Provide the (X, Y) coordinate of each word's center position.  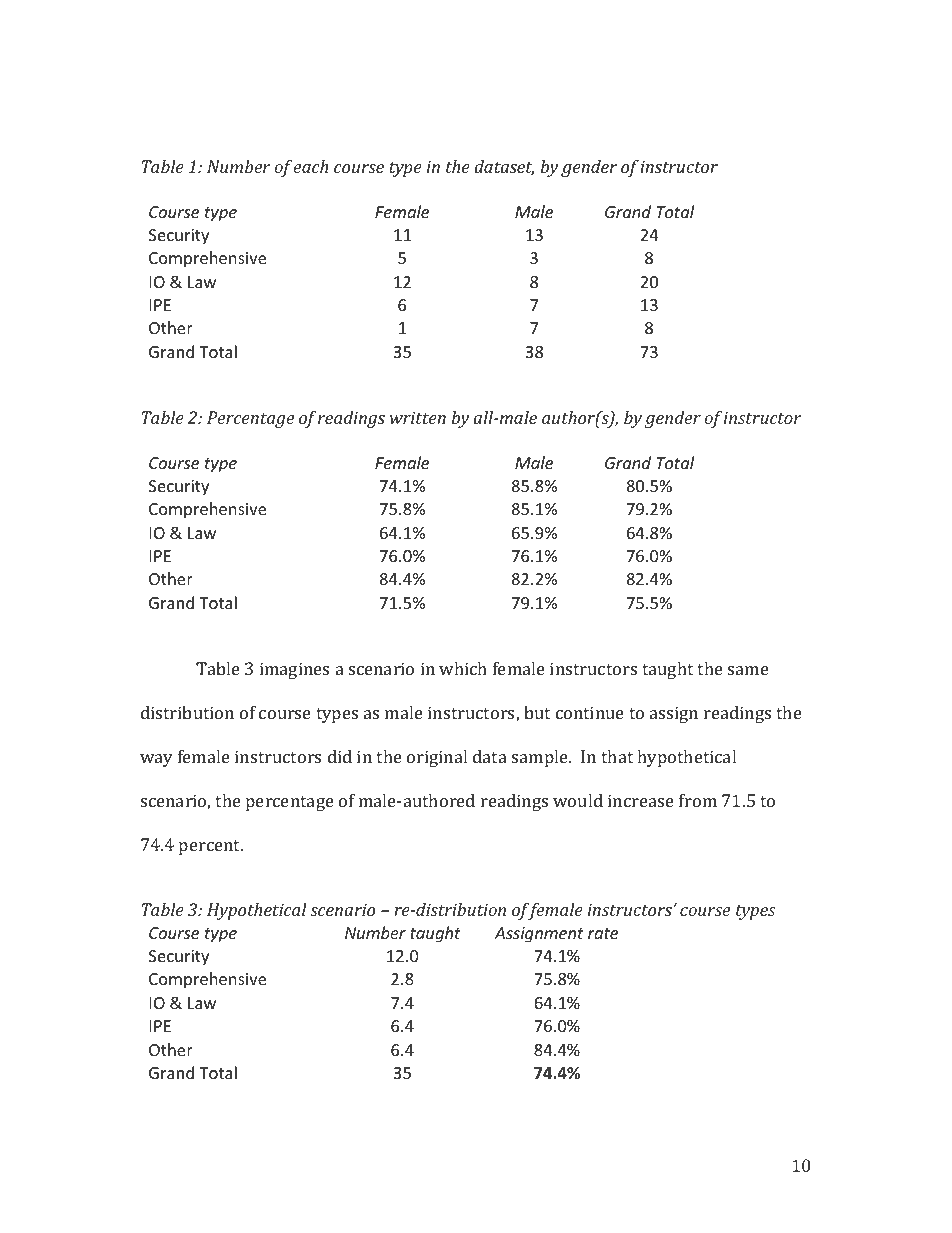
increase (641, 800)
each (310, 166)
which (463, 668)
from (698, 800)
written (418, 417)
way (156, 760)
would (578, 800)
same (748, 670)
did (340, 756)
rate (603, 933)
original (437, 758)
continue (590, 712)
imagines (294, 670)
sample (541, 758)
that (617, 756)
